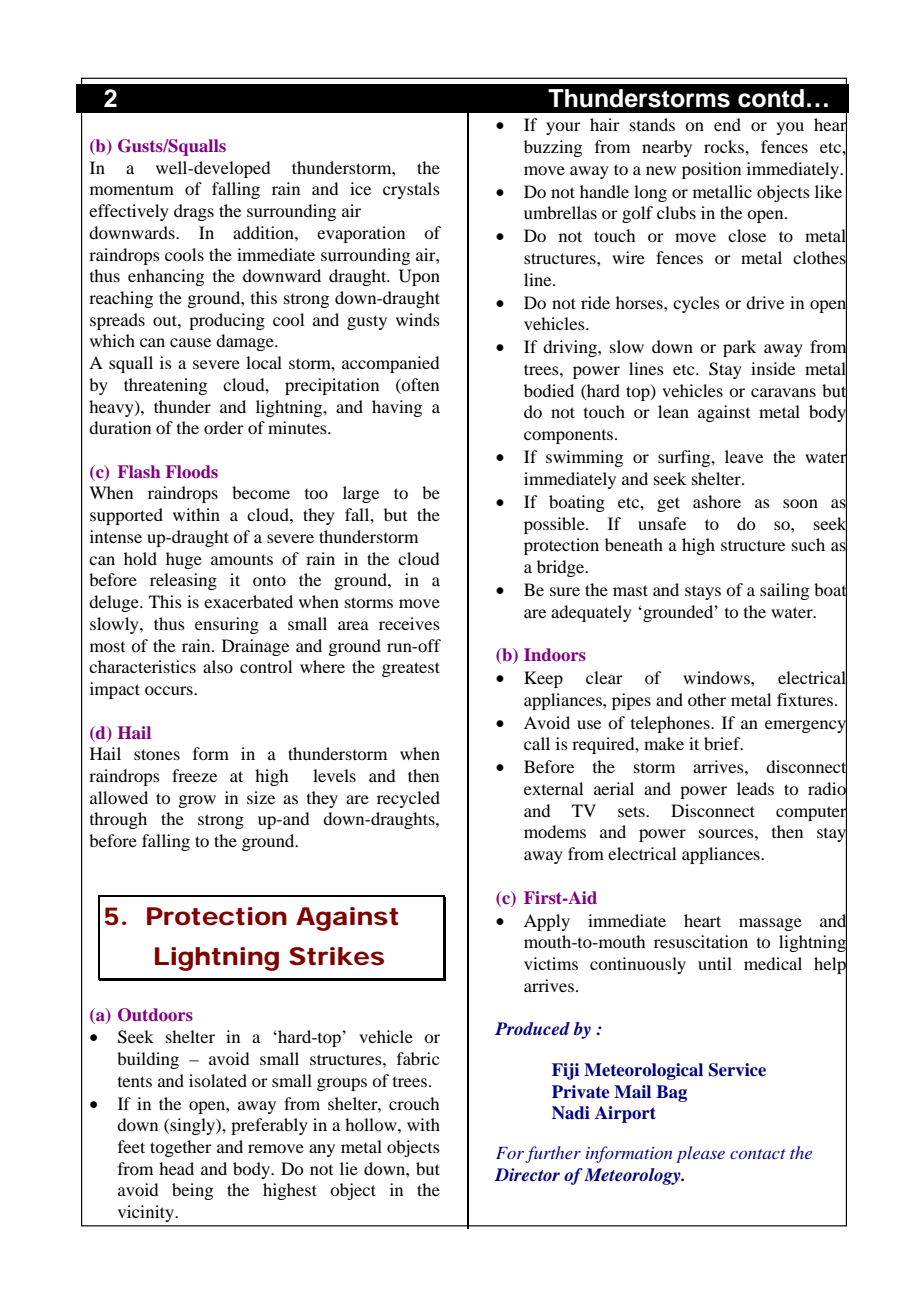 This document has width=924, height=1308. Describe the element at coordinates (181, 1148) in the document. I see `together` at that location.
